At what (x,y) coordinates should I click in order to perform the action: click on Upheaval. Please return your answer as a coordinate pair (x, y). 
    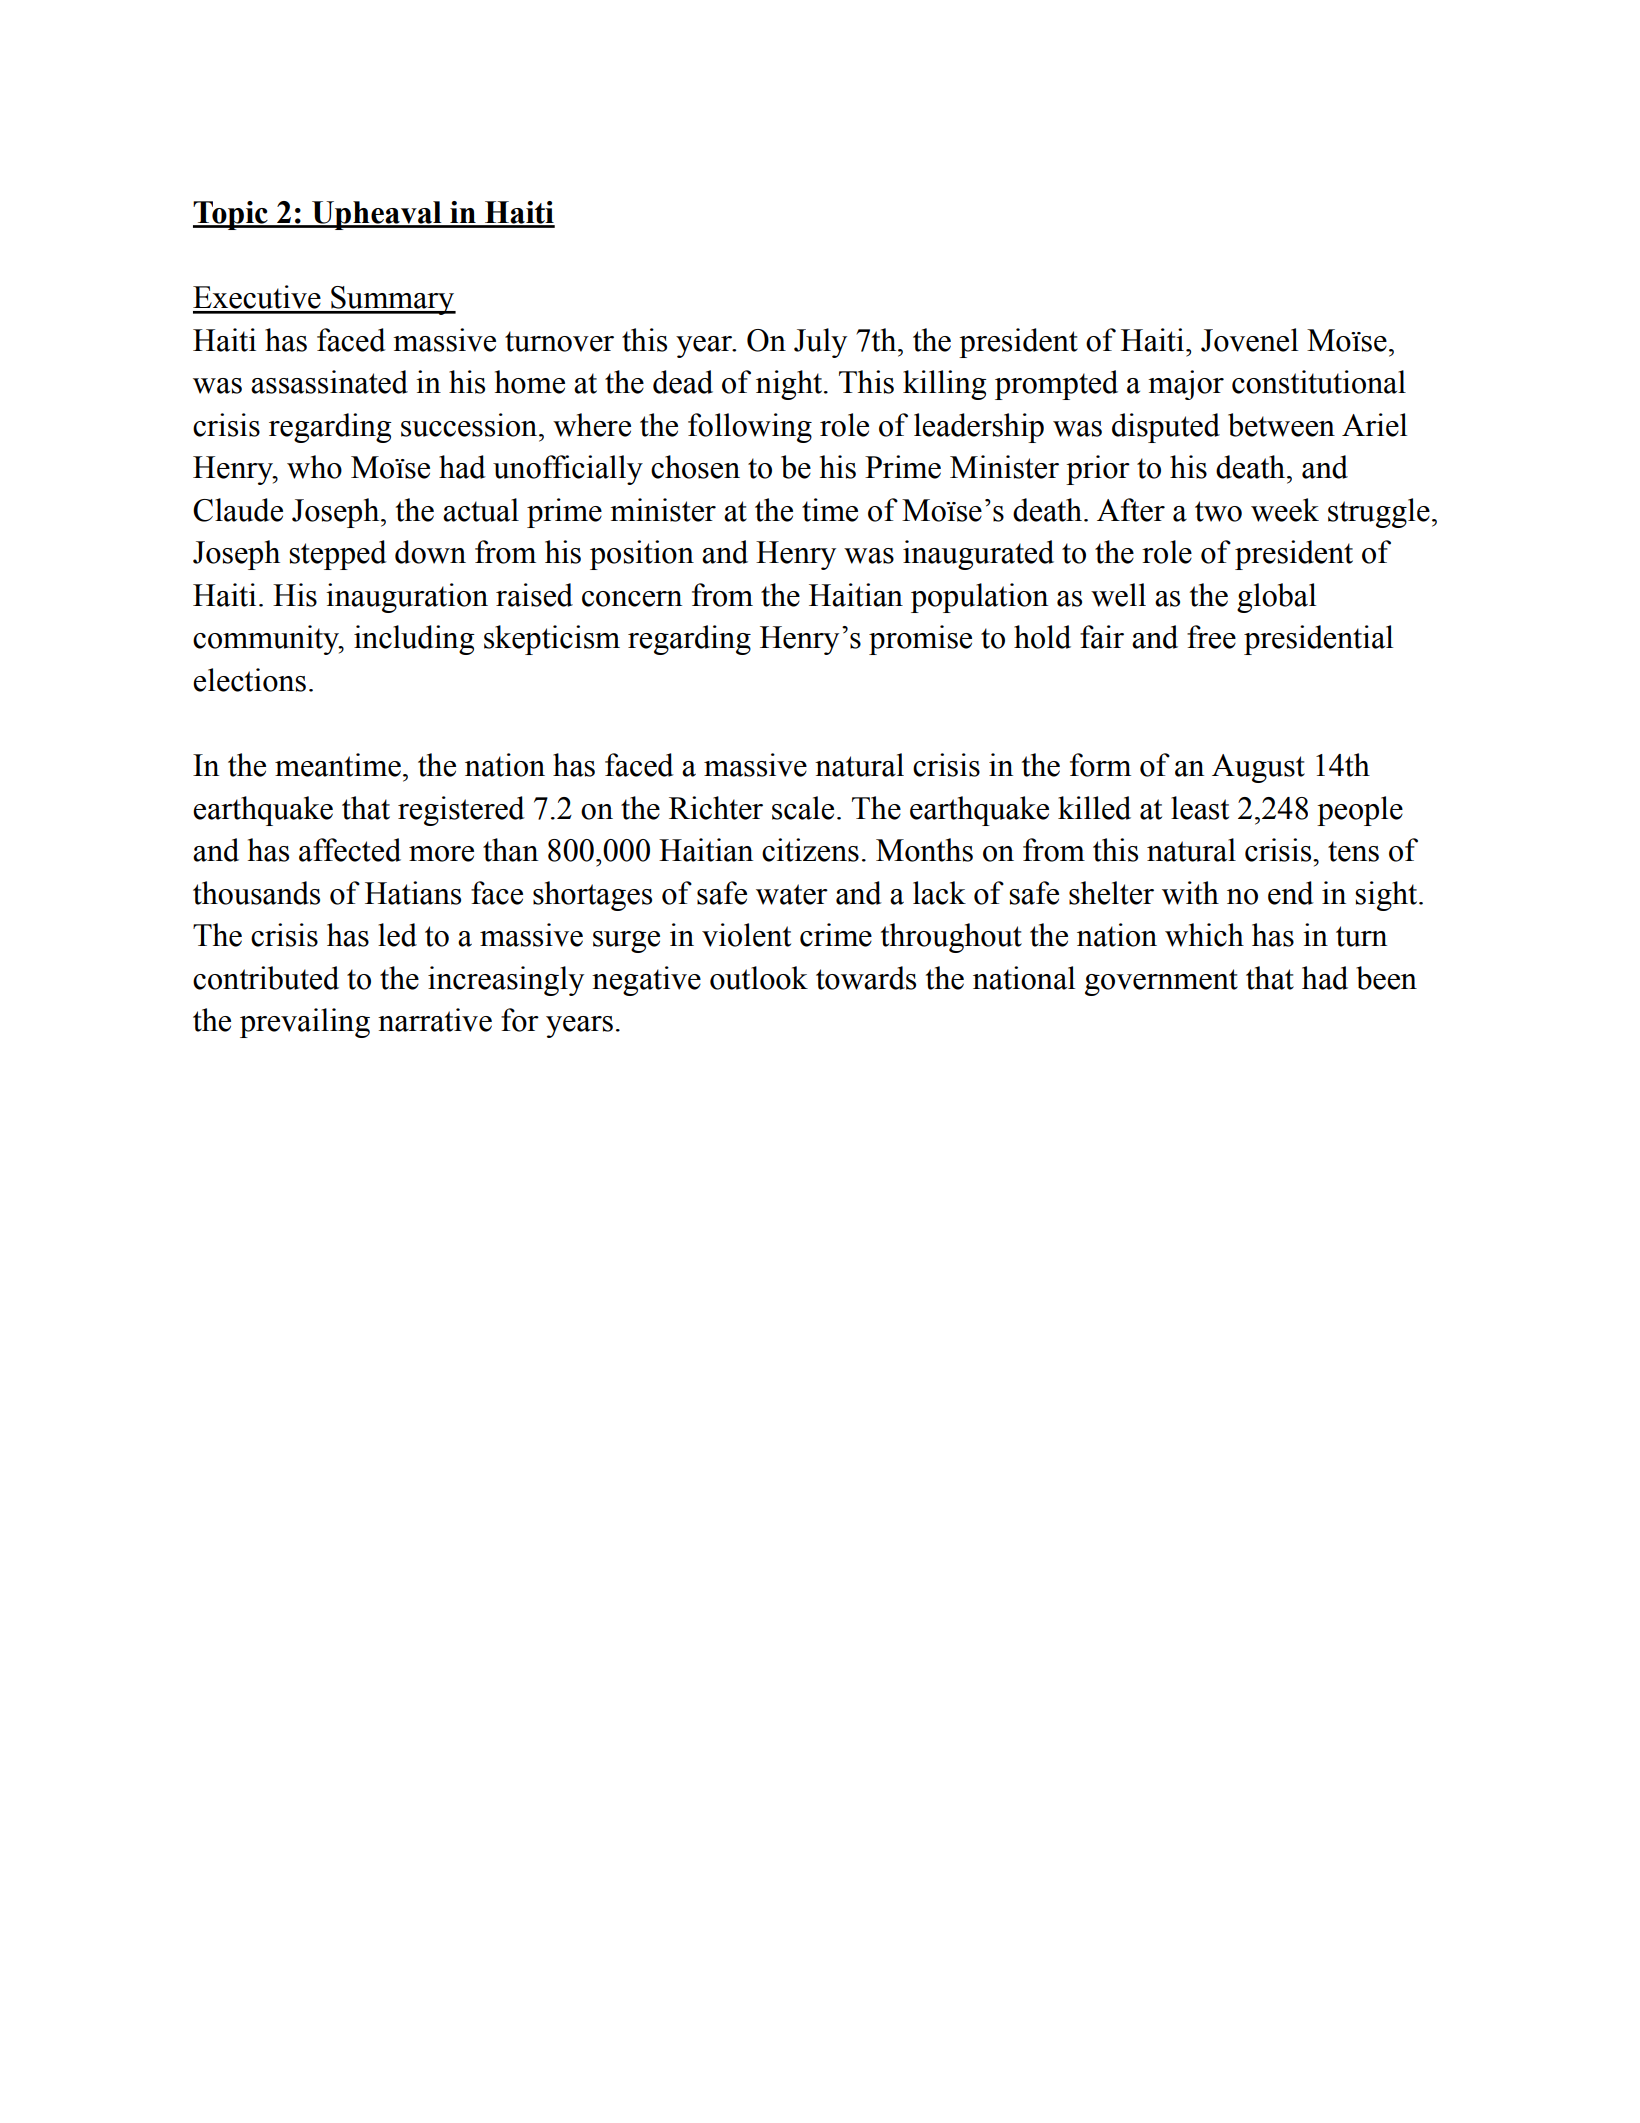
    Looking at the image, I should click on (377, 215).
